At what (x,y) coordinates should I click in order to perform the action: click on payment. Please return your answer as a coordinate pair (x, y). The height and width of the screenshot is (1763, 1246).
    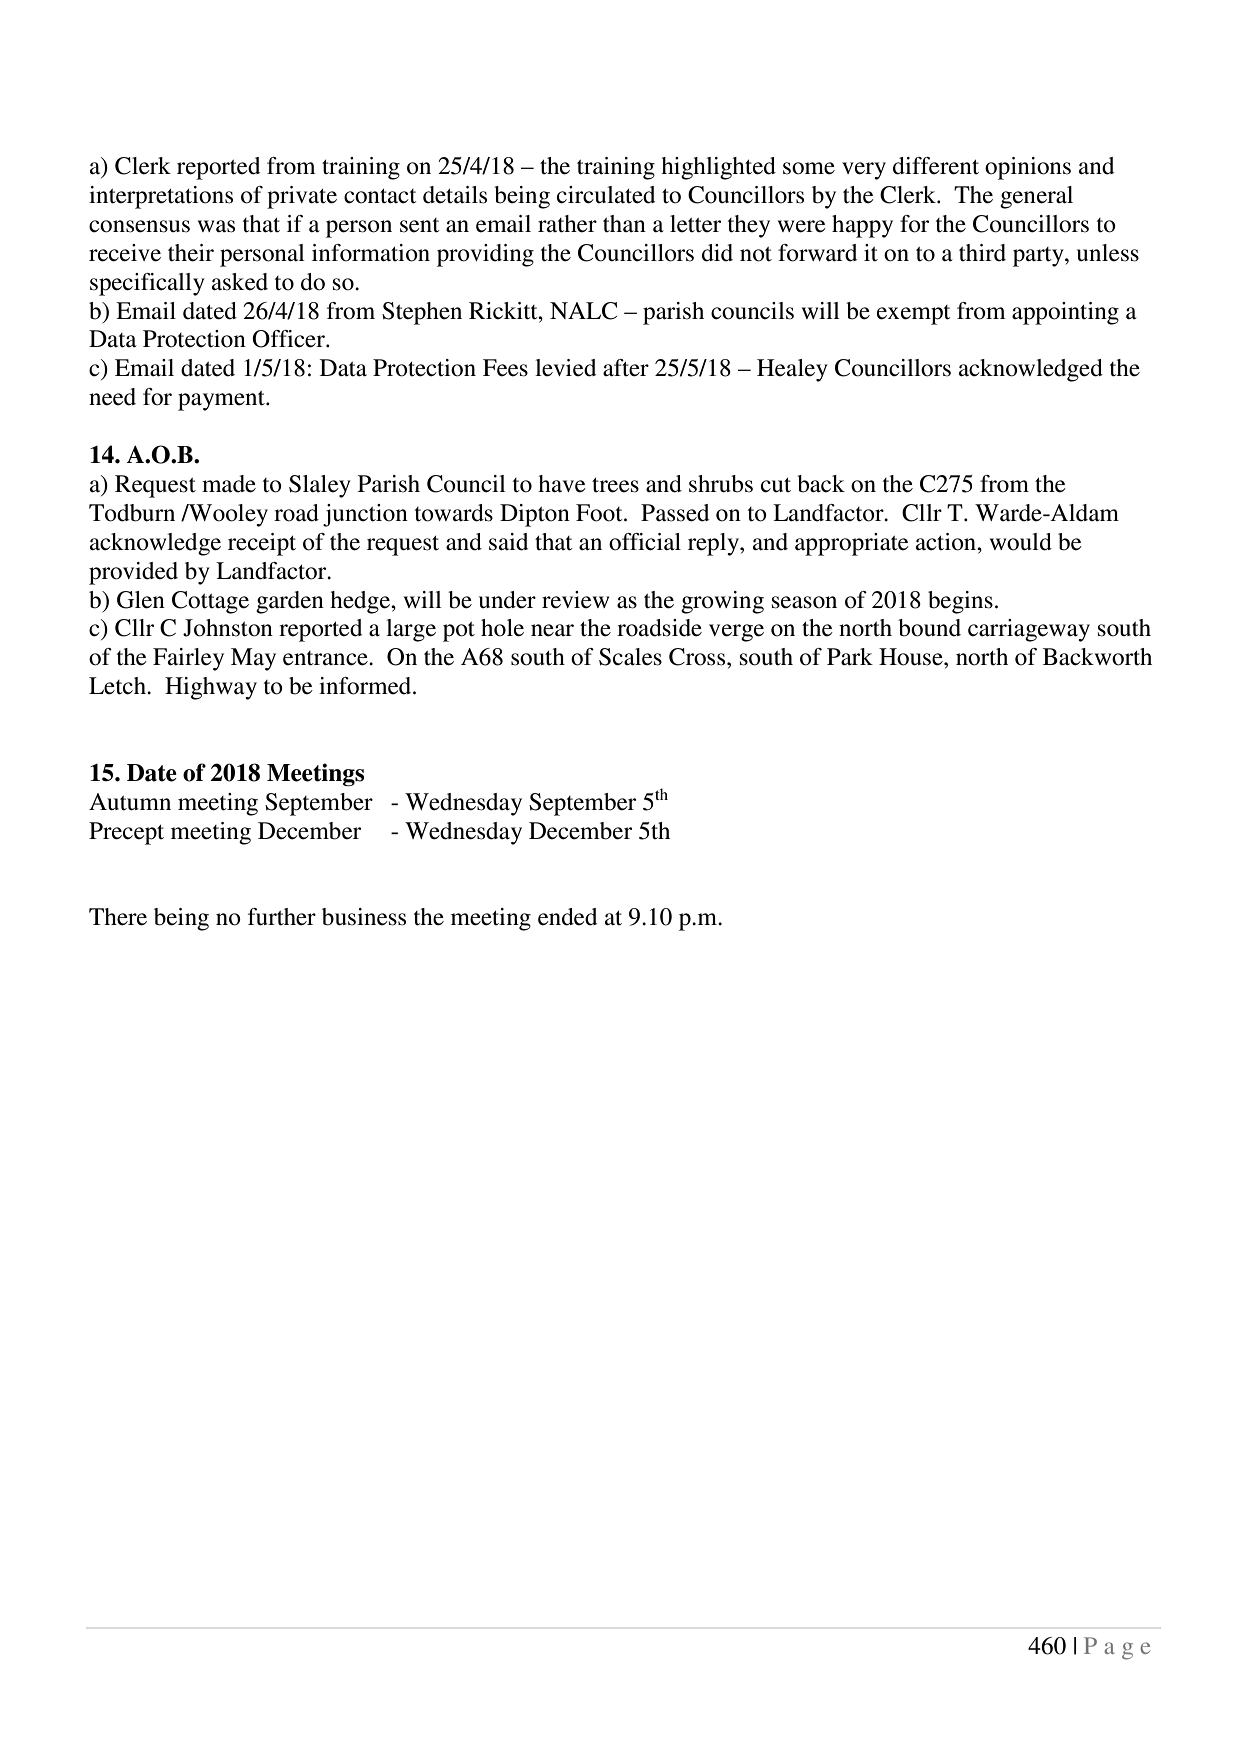
    Looking at the image, I should click on (222, 401).
